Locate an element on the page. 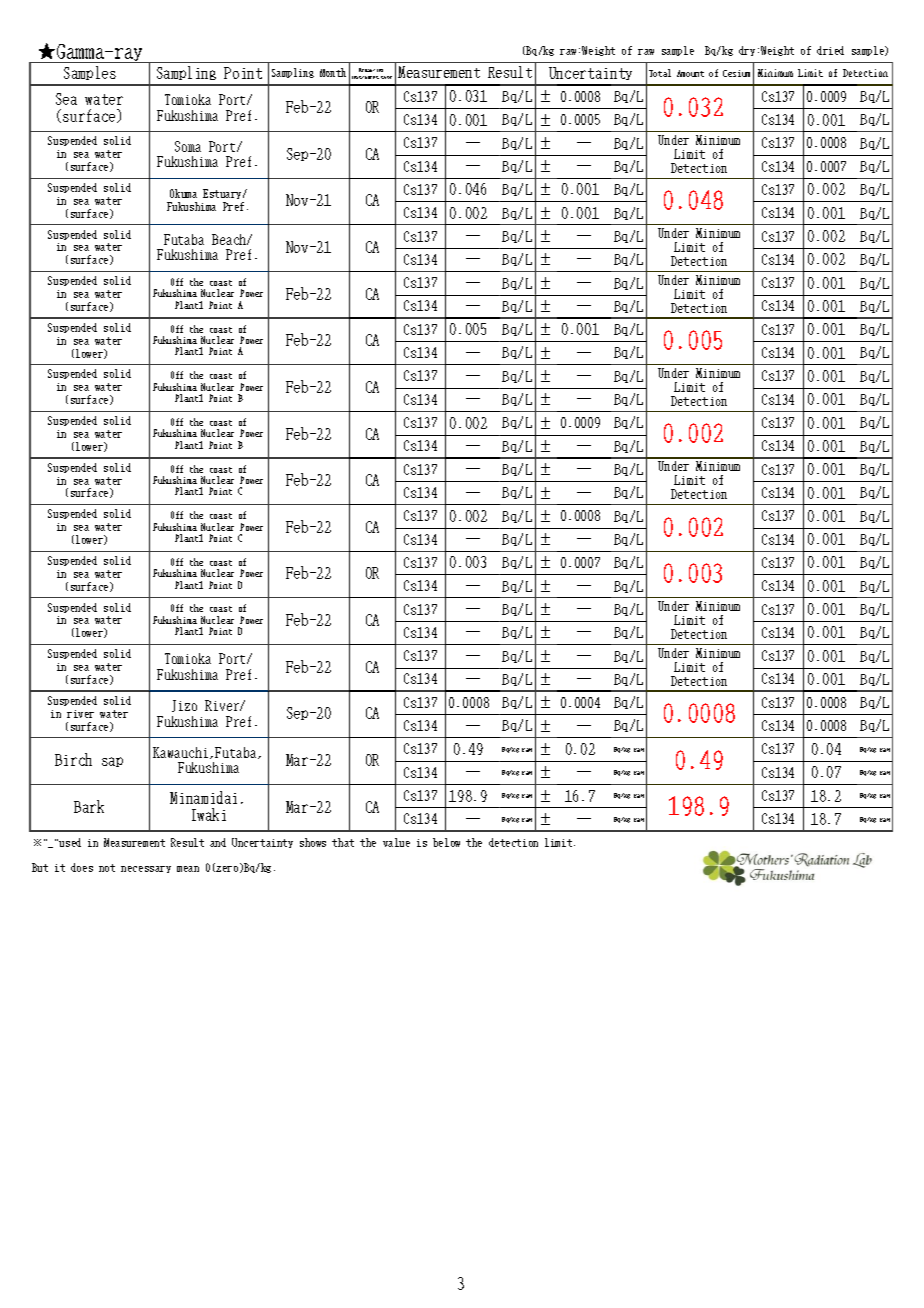 This page has height=1308, width=924. Measuring is located at coordinates (371, 70).
